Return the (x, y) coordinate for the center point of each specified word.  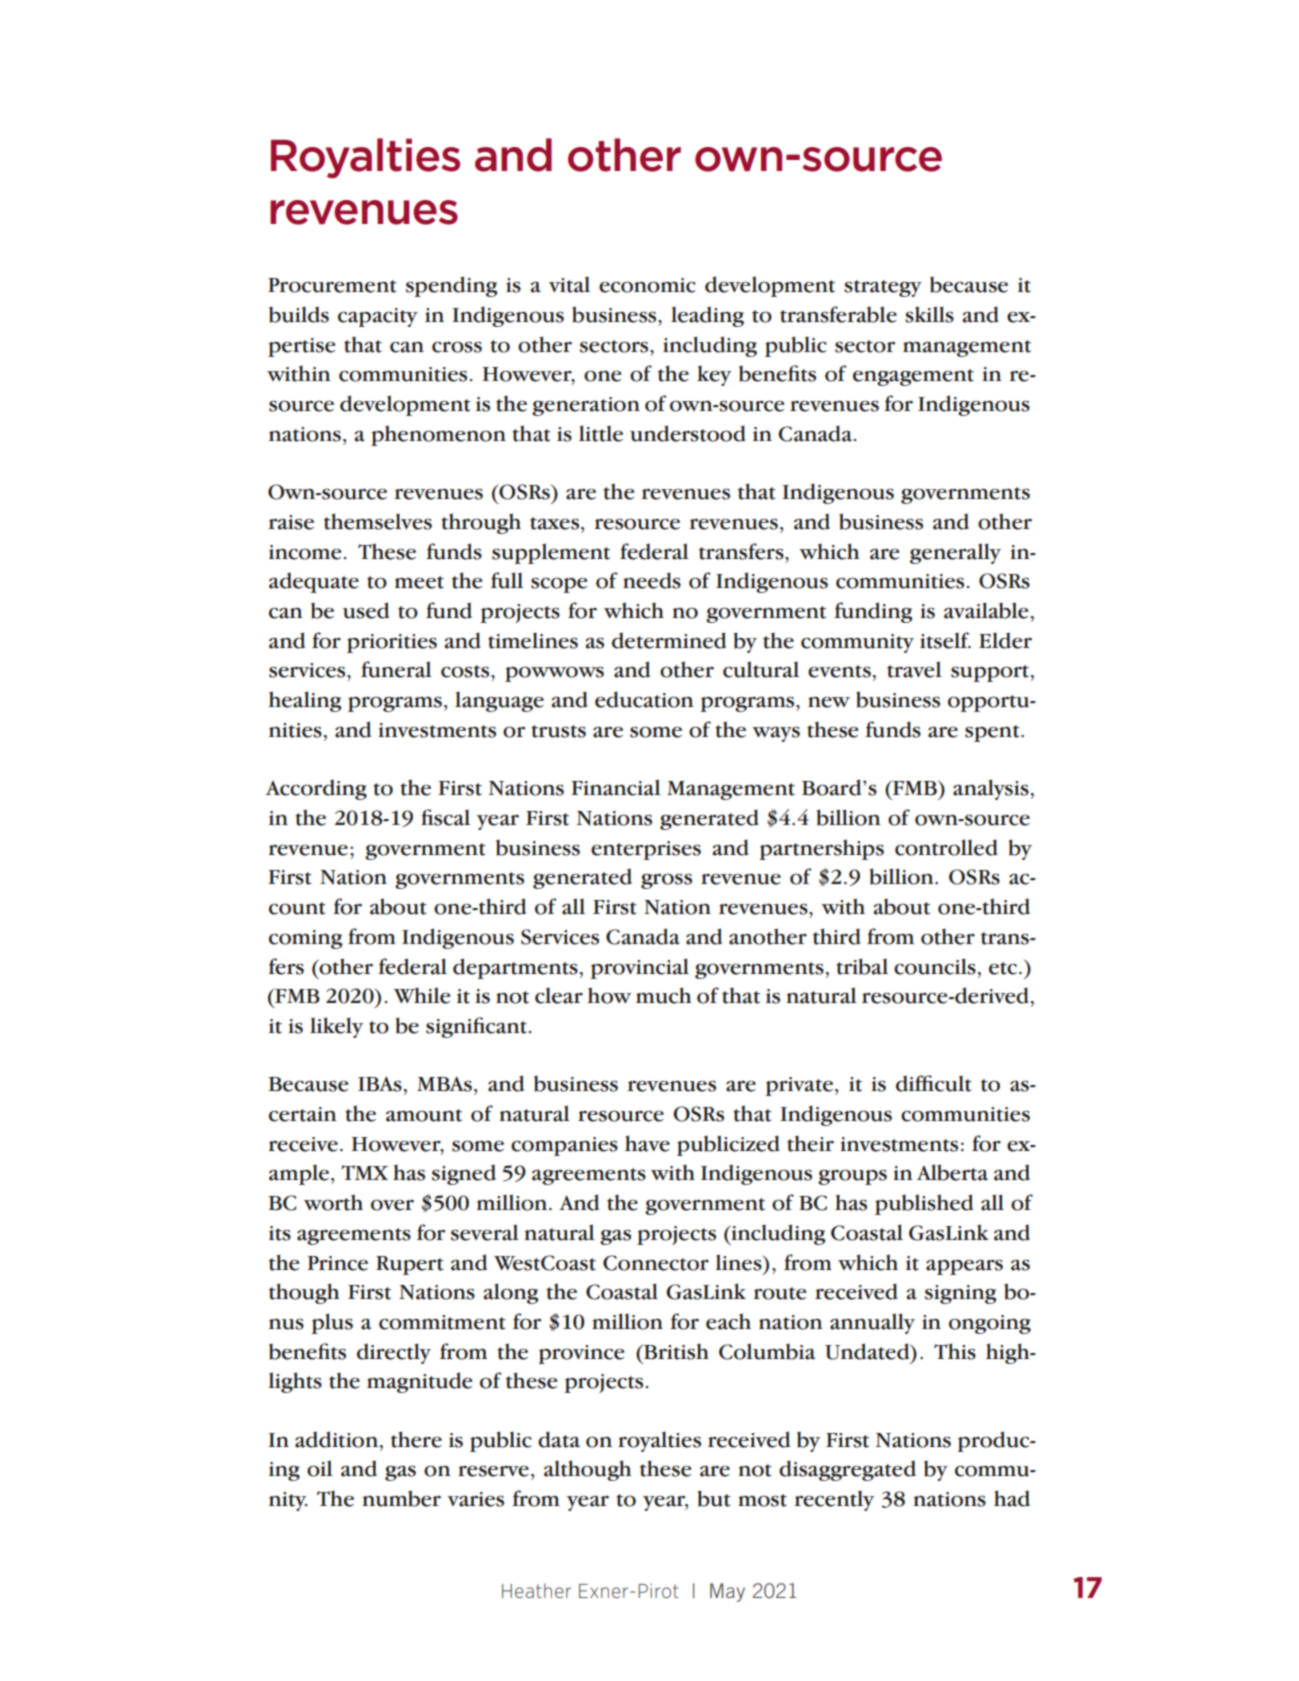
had (1012, 1498)
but (714, 1498)
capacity (378, 317)
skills (929, 314)
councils (935, 966)
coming (305, 939)
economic (647, 285)
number (402, 1498)
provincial (640, 968)
